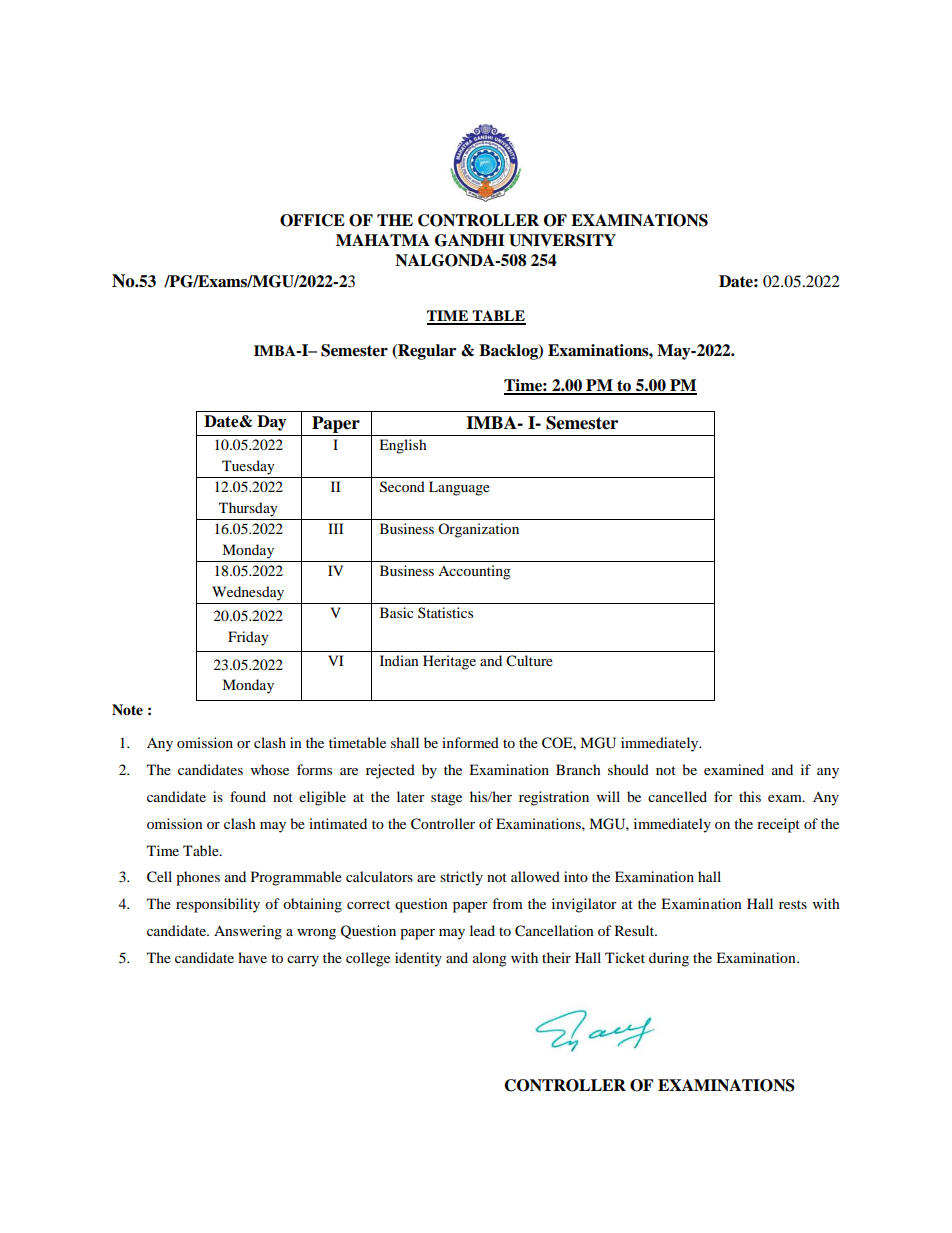  I want to click on OFFICE, so click(312, 220).
